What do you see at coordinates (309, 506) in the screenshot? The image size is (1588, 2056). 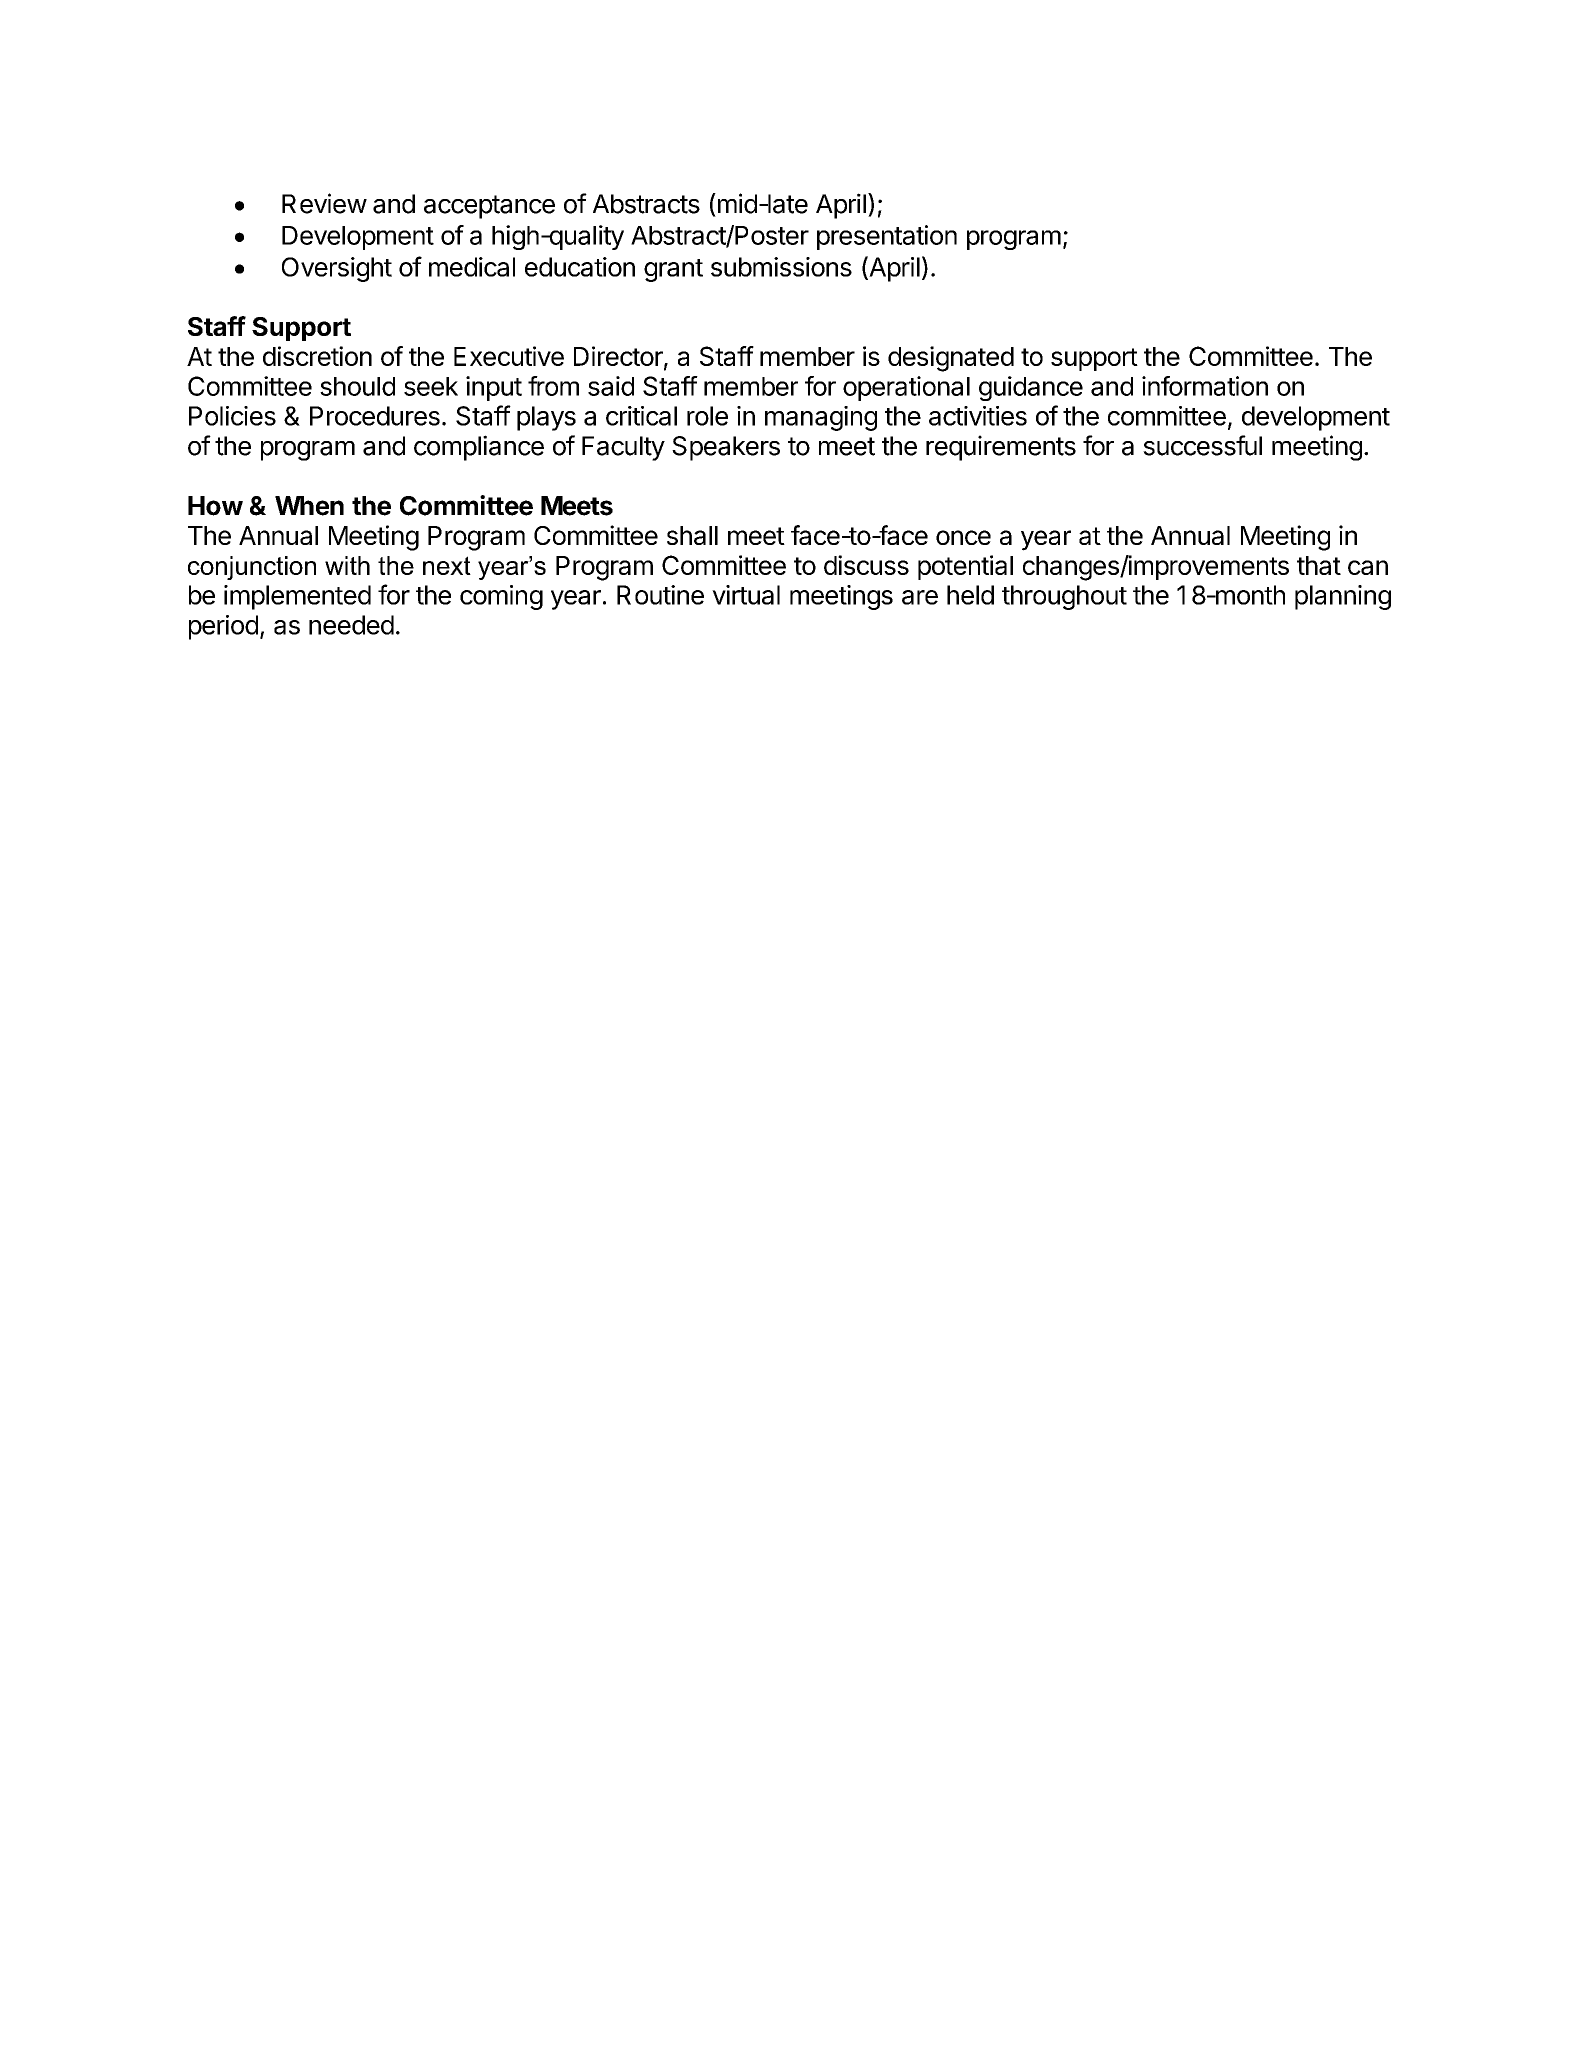 I see `When` at bounding box center [309, 506].
